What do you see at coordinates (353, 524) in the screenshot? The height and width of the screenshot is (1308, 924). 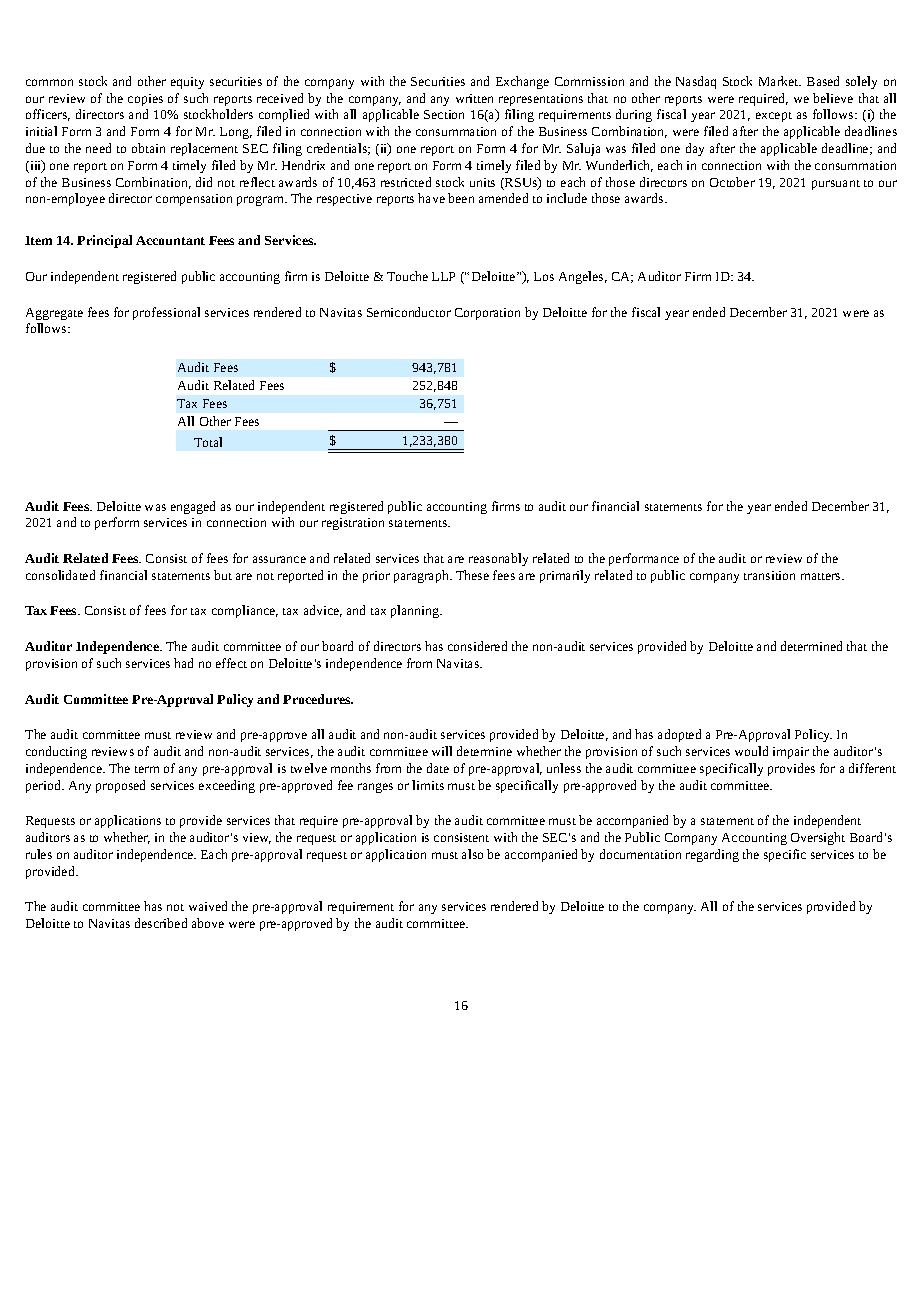 I see `registration` at bounding box center [353, 524].
